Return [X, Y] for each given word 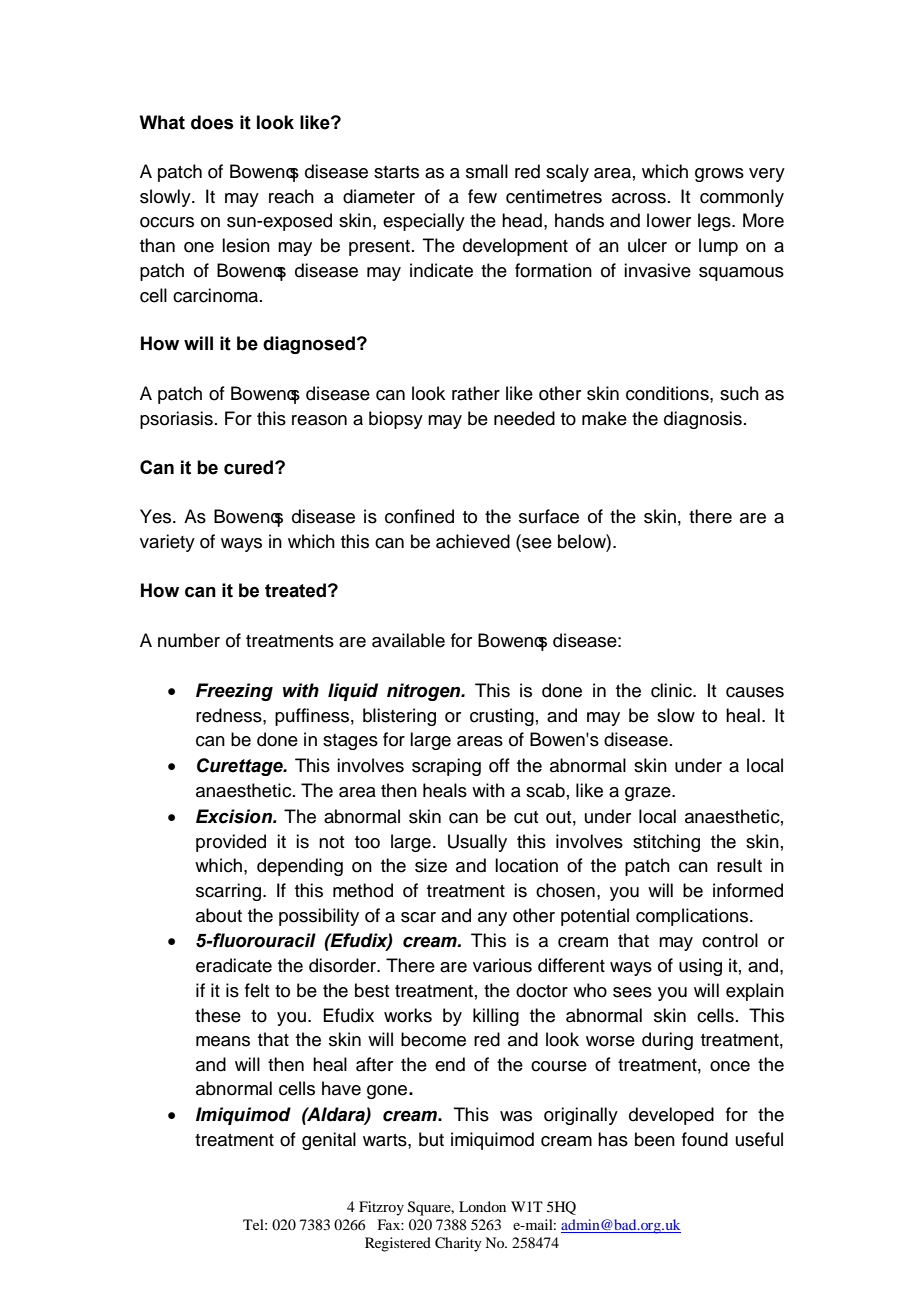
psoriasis [176, 420]
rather [476, 393]
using [700, 967]
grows [719, 175]
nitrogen [425, 692]
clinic [672, 690]
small [487, 171]
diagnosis [703, 420]
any [492, 919]
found [705, 1139]
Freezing [234, 692]
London [482, 1206]
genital [329, 1141]
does [212, 122]
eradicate [234, 965]
